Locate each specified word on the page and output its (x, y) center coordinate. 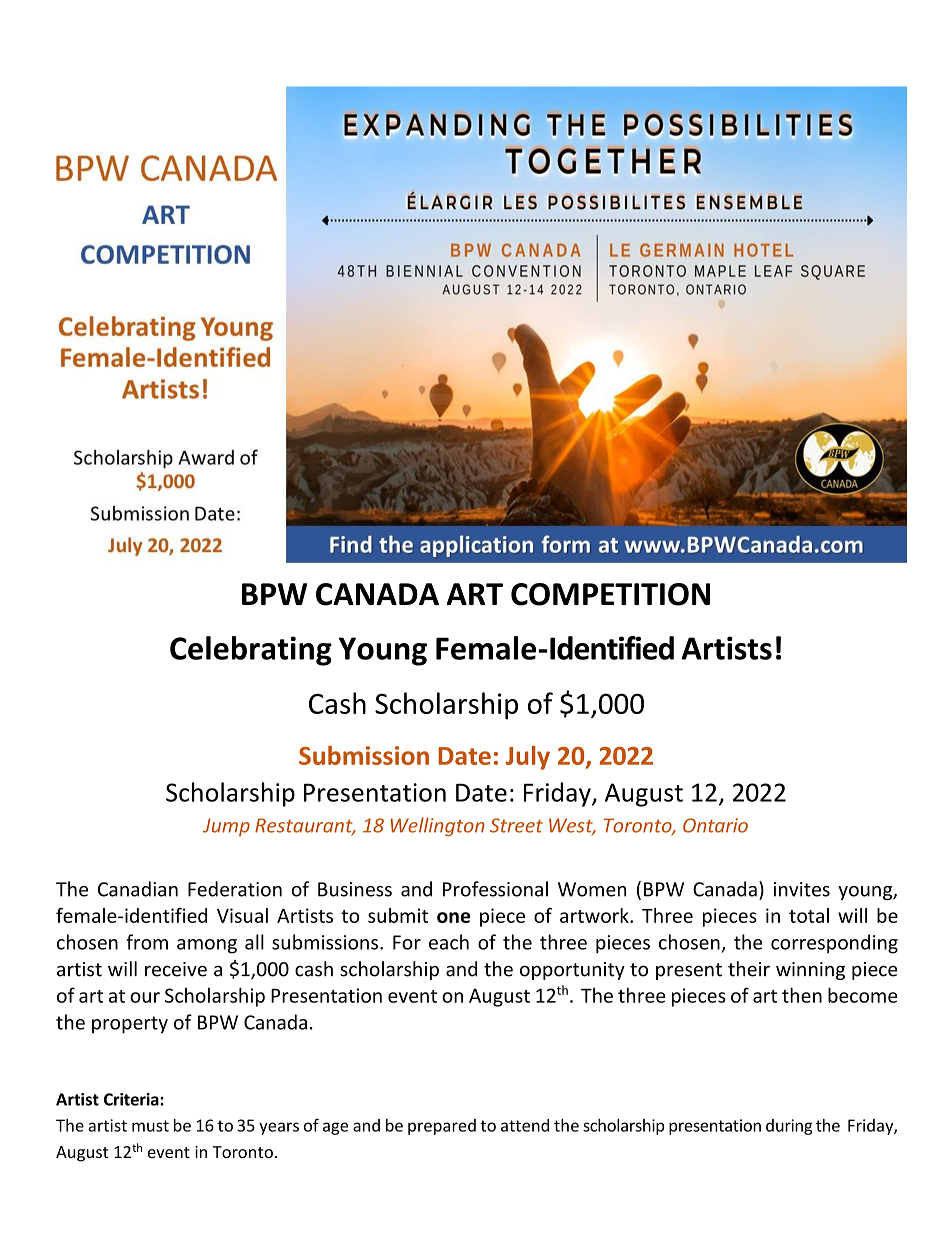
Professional (495, 889)
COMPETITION (610, 594)
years (279, 1128)
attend (525, 1125)
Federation (235, 889)
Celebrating (251, 651)
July (528, 758)
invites (802, 889)
